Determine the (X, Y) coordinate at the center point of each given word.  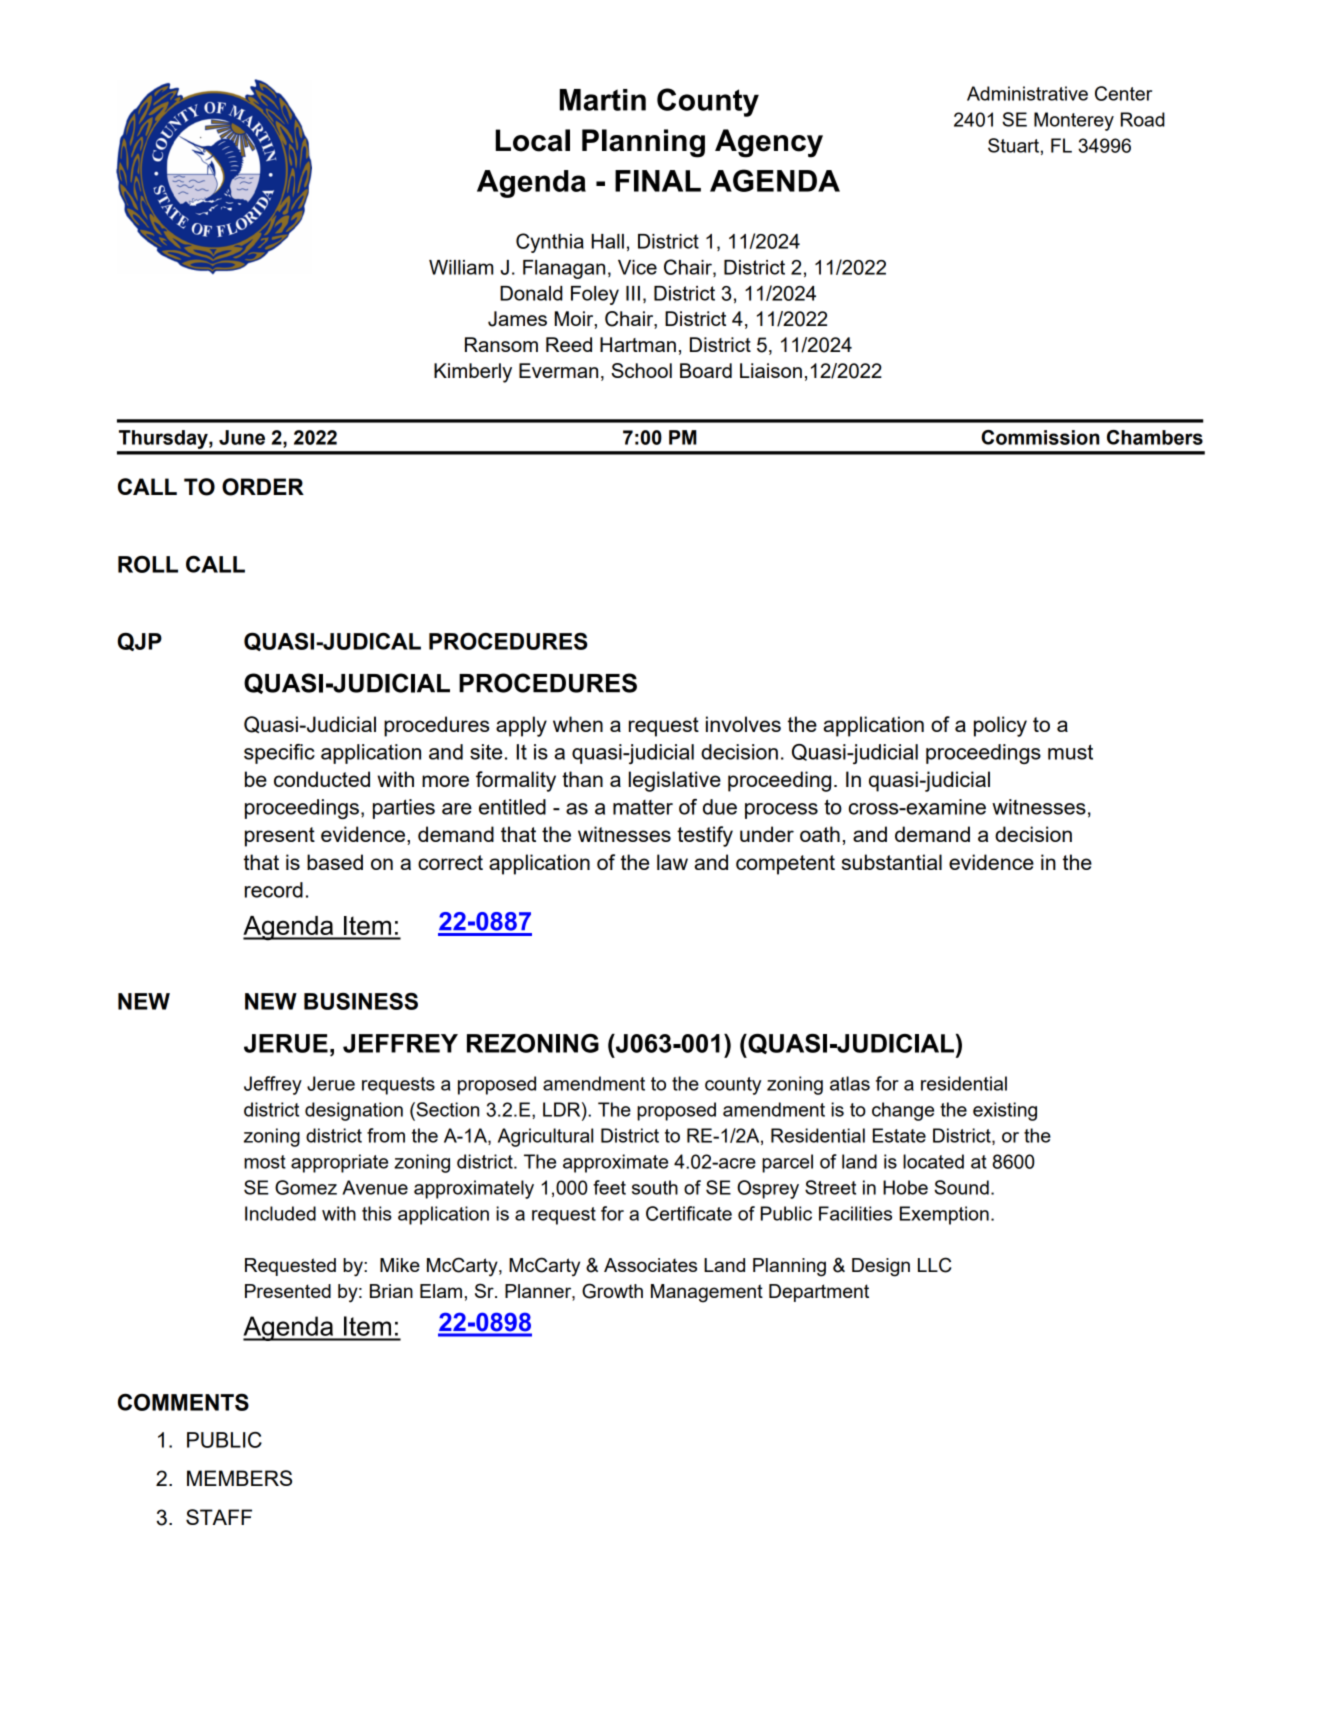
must (1070, 752)
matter (643, 807)
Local (533, 140)
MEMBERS (239, 1478)
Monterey (1074, 121)
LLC (934, 1265)
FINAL (658, 181)
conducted (322, 779)
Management (707, 1293)
